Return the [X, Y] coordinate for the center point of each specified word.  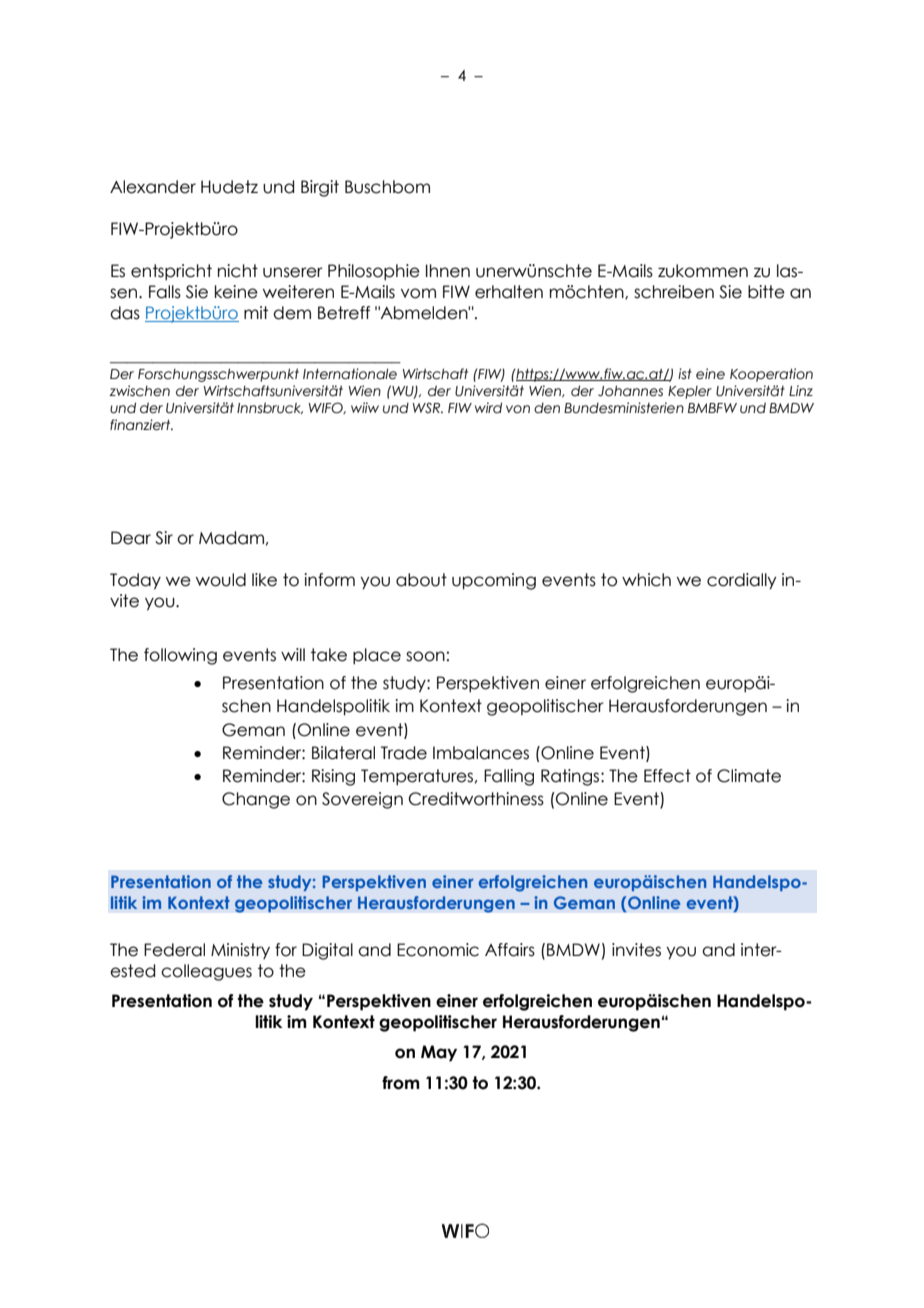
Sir [164, 538]
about [421, 580]
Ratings [570, 777]
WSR [428, 407]
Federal [174, 950]
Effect [667, 776]
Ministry [240, 951]
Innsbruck [270, 408]
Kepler [690, 392]
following [180, 656]
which [646, 580]
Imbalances [481, 753]
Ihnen [448, 271]
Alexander [153, 187]
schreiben [674, 292]
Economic [438, 950]
